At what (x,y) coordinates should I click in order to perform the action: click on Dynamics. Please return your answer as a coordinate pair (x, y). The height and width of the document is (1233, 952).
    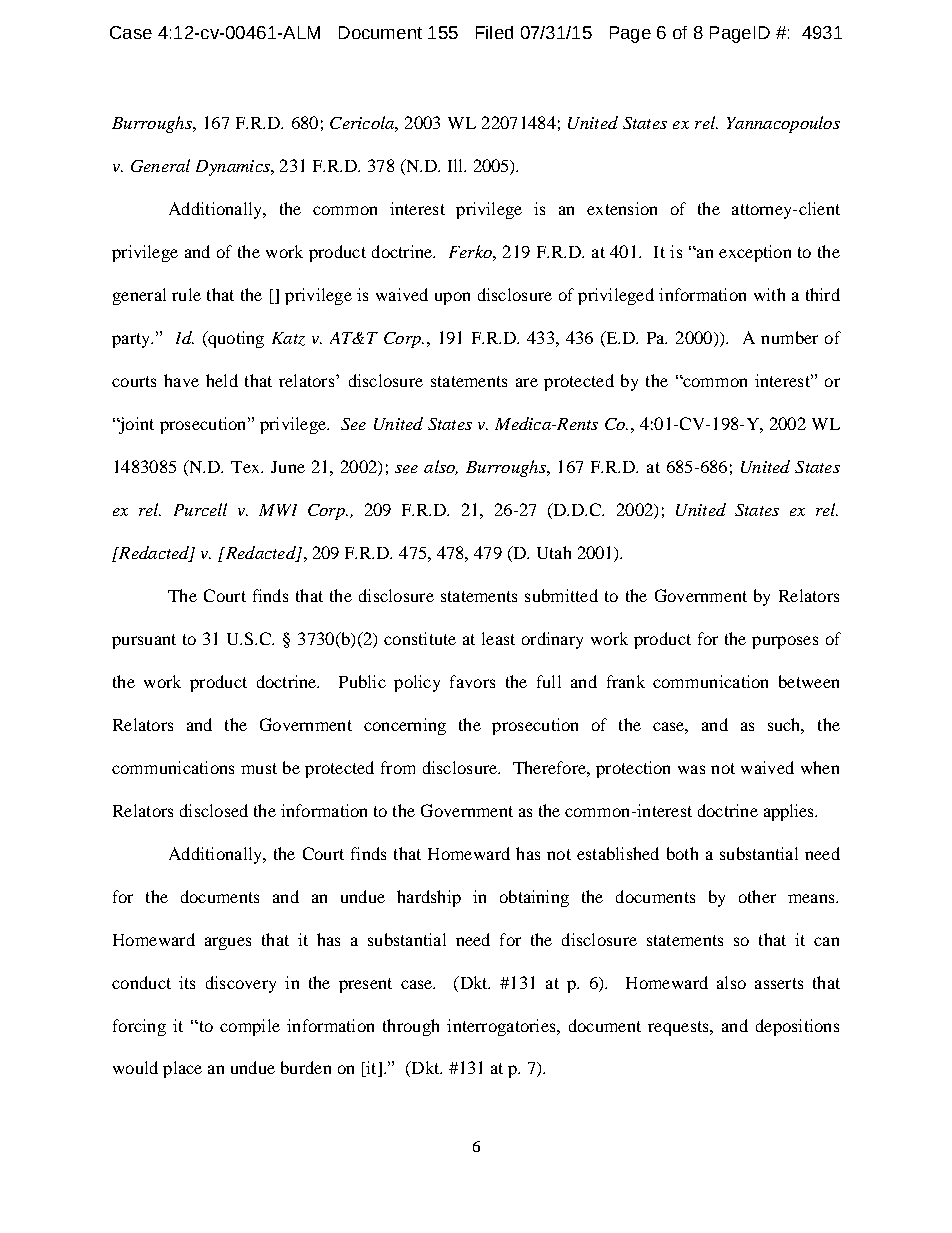
    Looking at the image, I should click on (234, 168).
